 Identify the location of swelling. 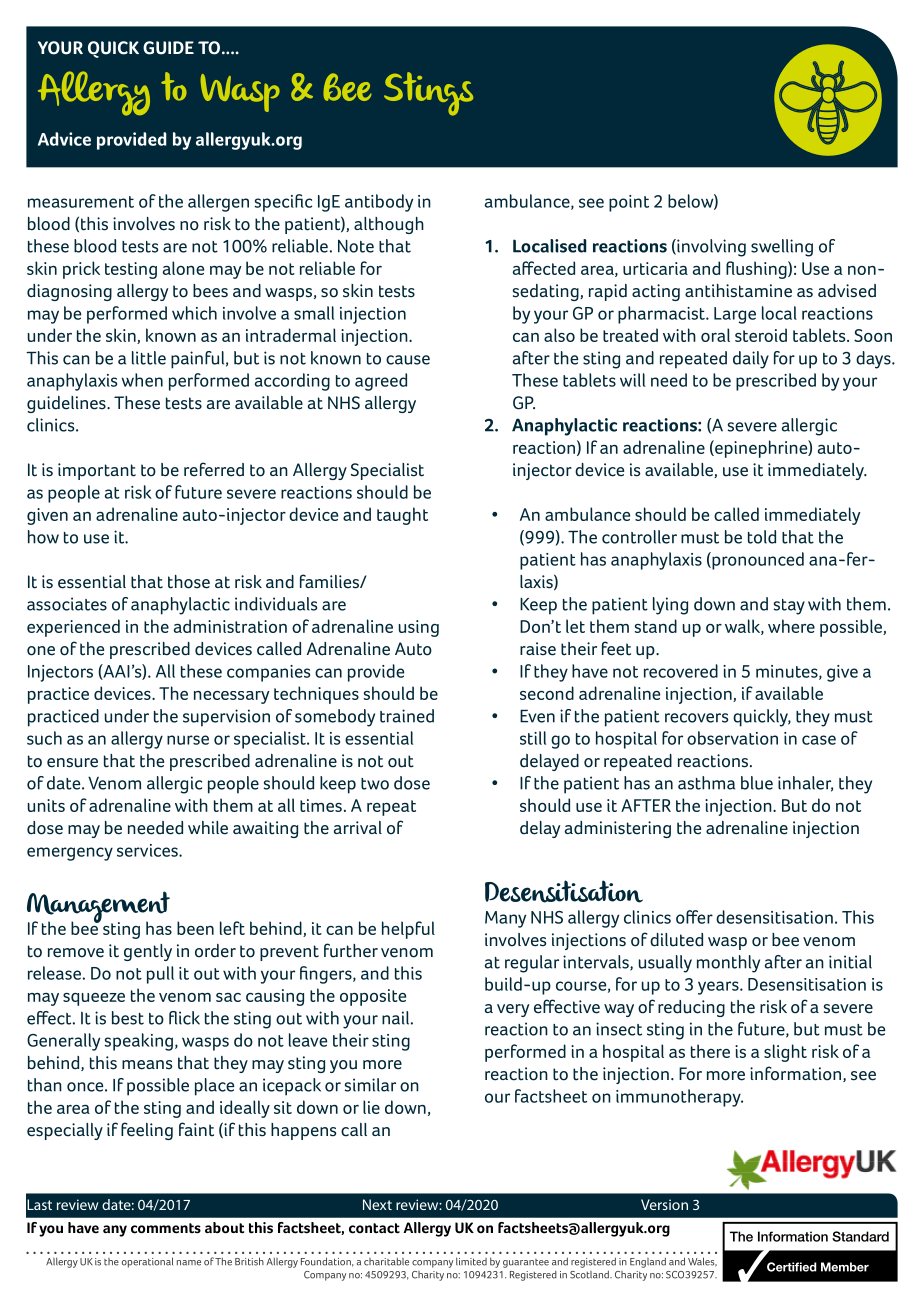
(782, 248).
